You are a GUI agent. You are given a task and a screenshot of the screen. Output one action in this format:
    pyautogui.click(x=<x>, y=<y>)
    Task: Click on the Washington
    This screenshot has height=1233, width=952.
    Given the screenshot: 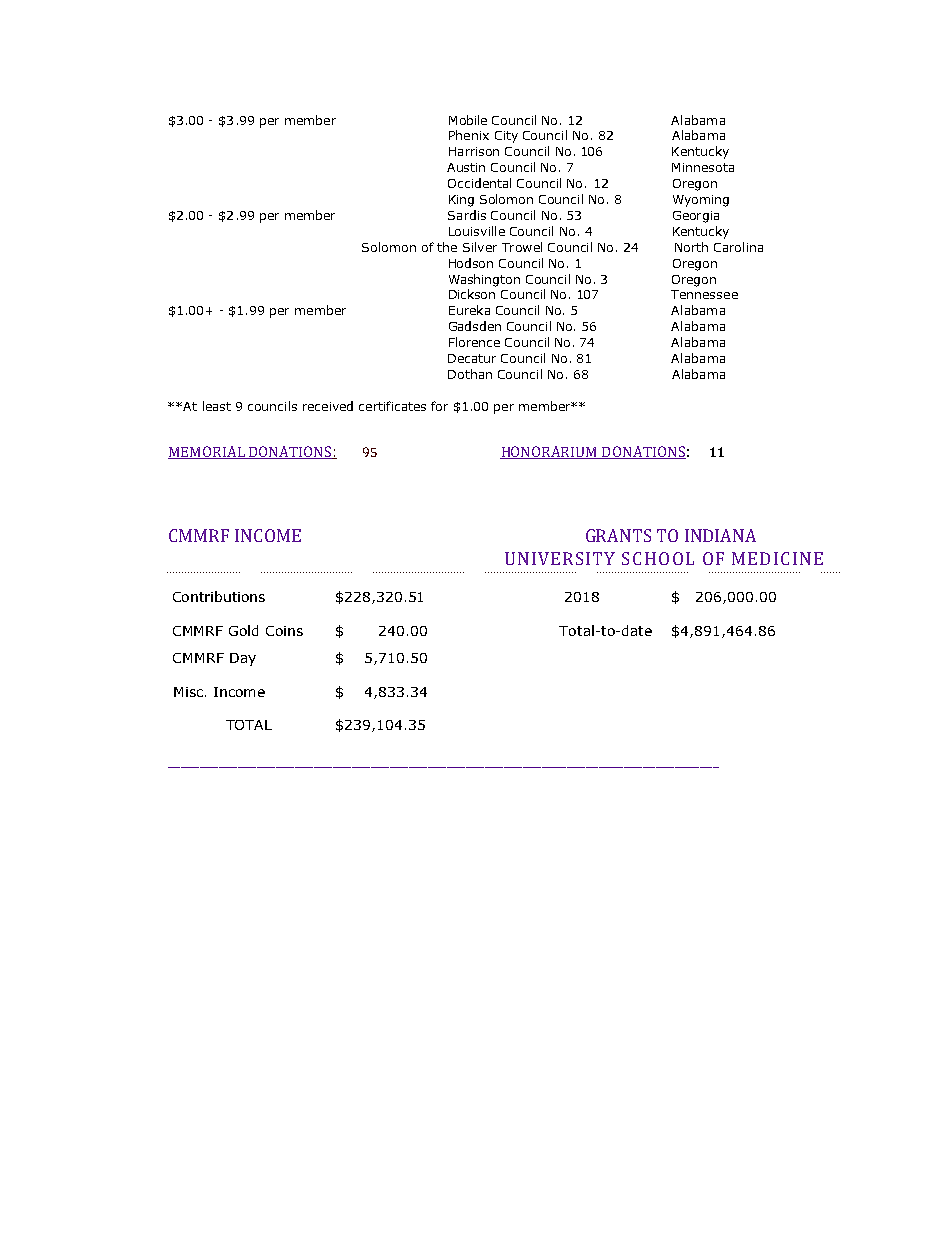 What is the action you would take?
    pyautogui.click(x=484, y=280)
